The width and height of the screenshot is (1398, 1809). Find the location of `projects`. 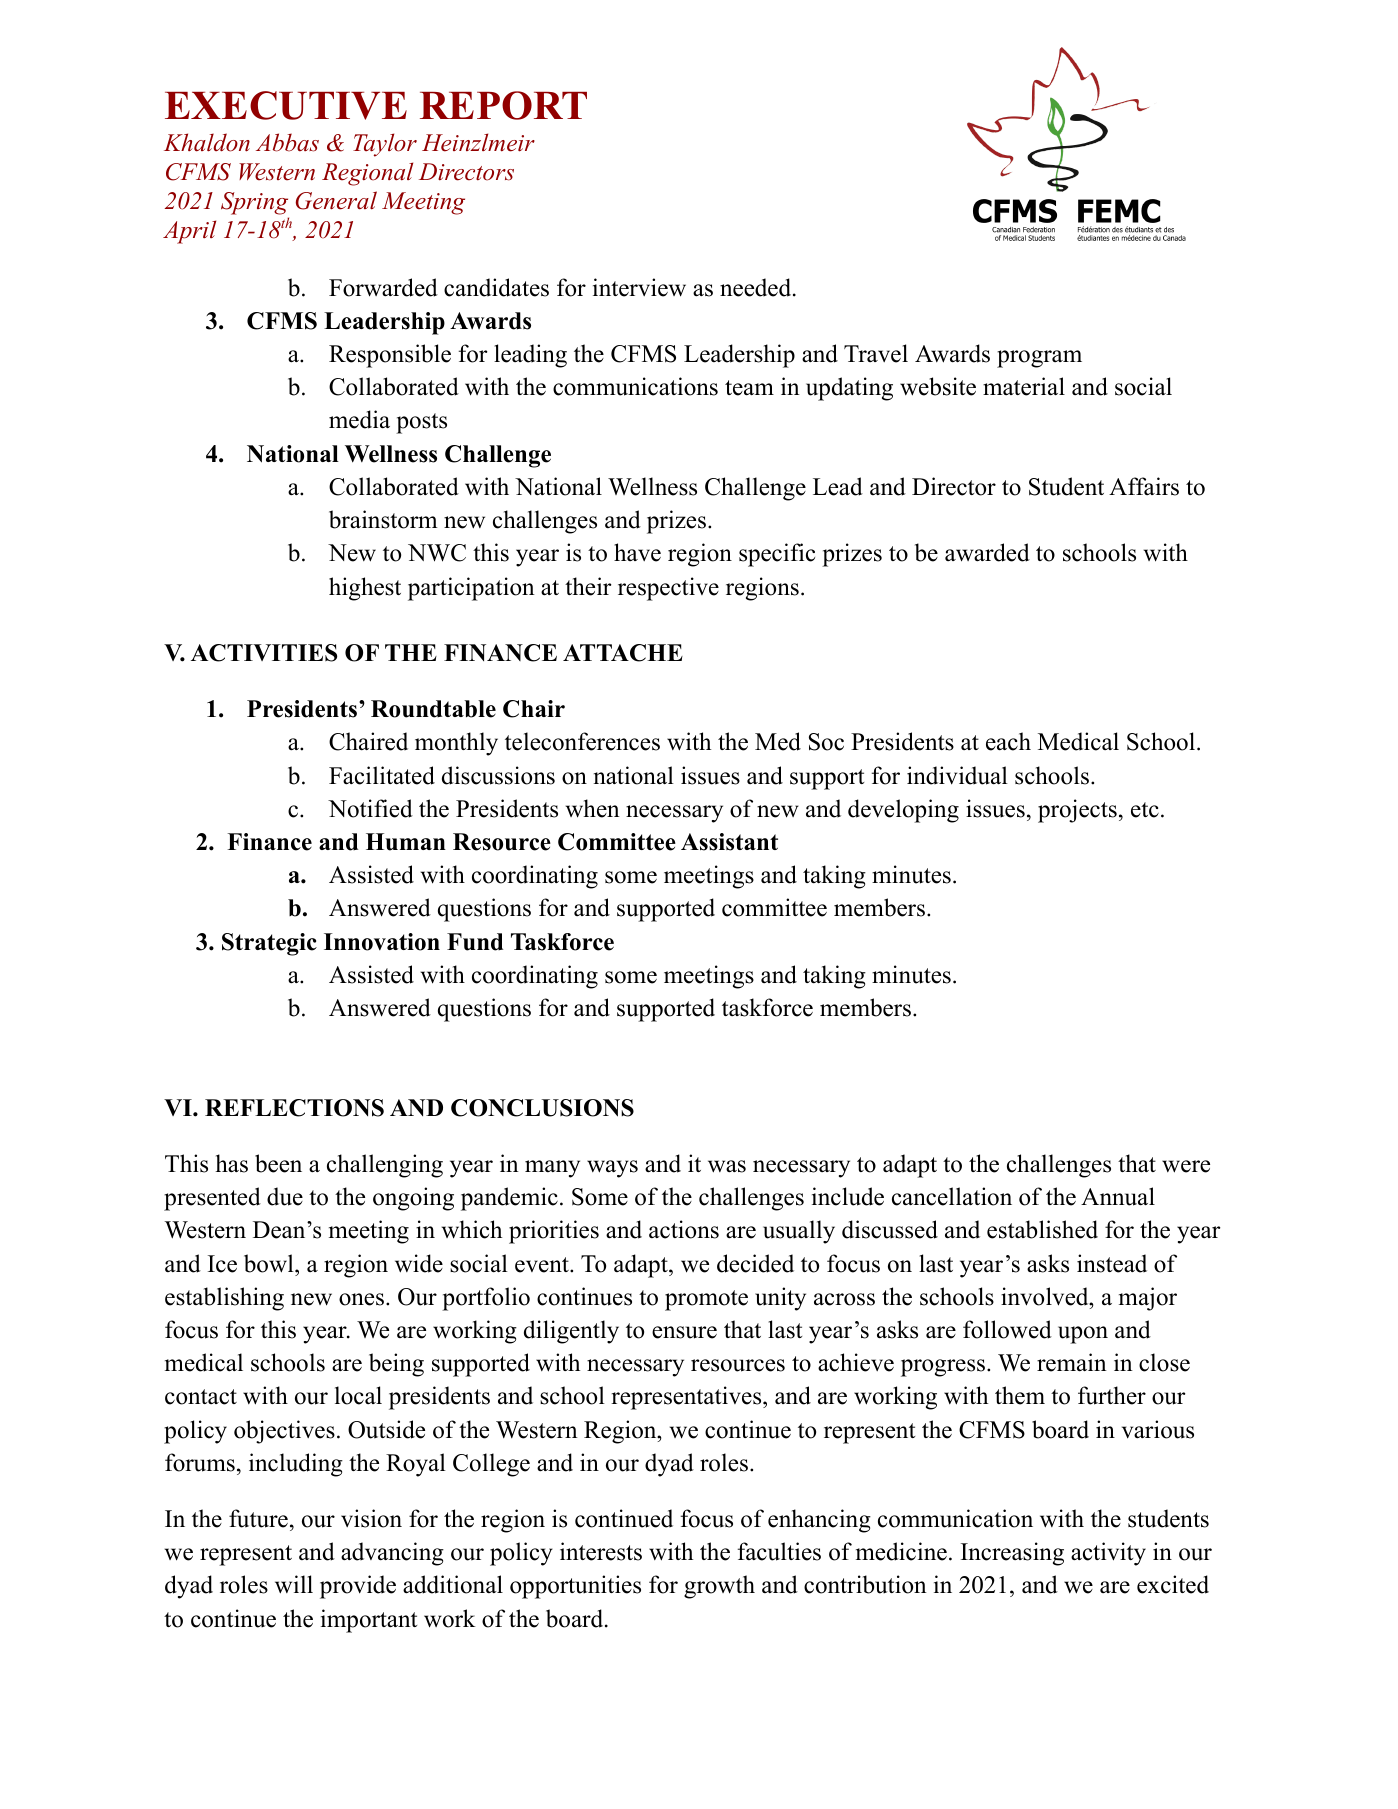

projects is located at coordinates (1077, 811).
